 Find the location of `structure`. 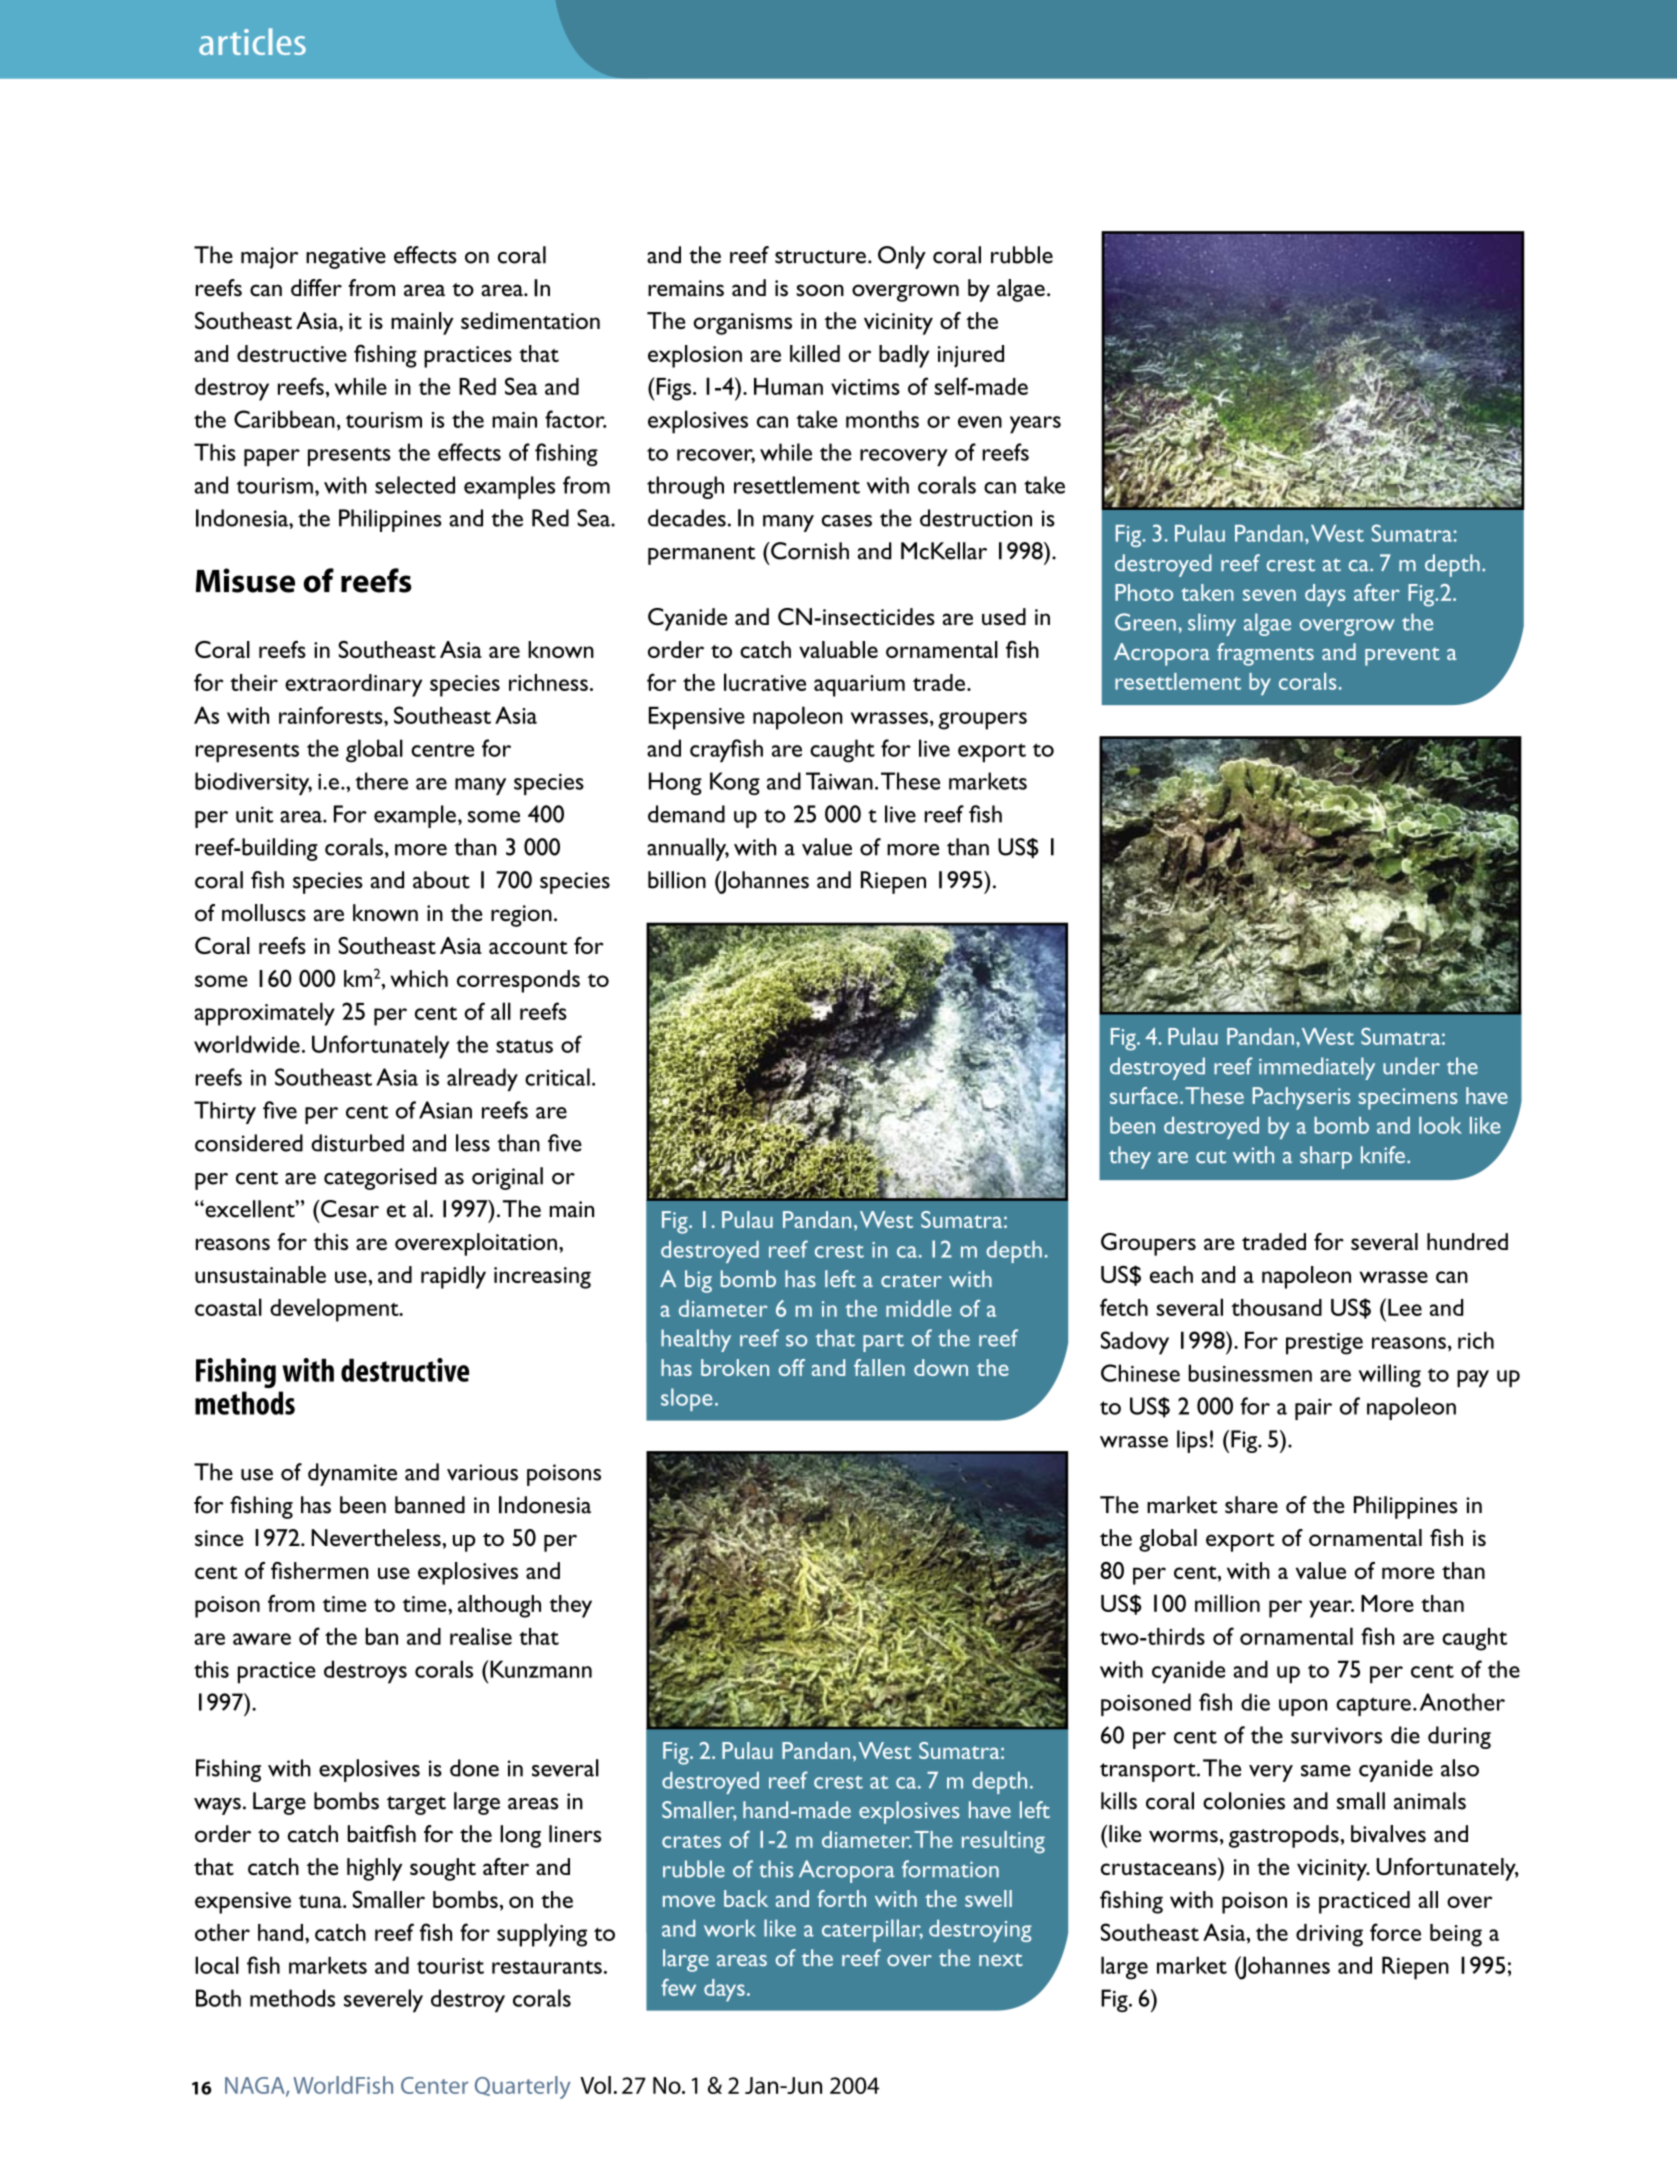

structure is located at coordinates (820, 257).
